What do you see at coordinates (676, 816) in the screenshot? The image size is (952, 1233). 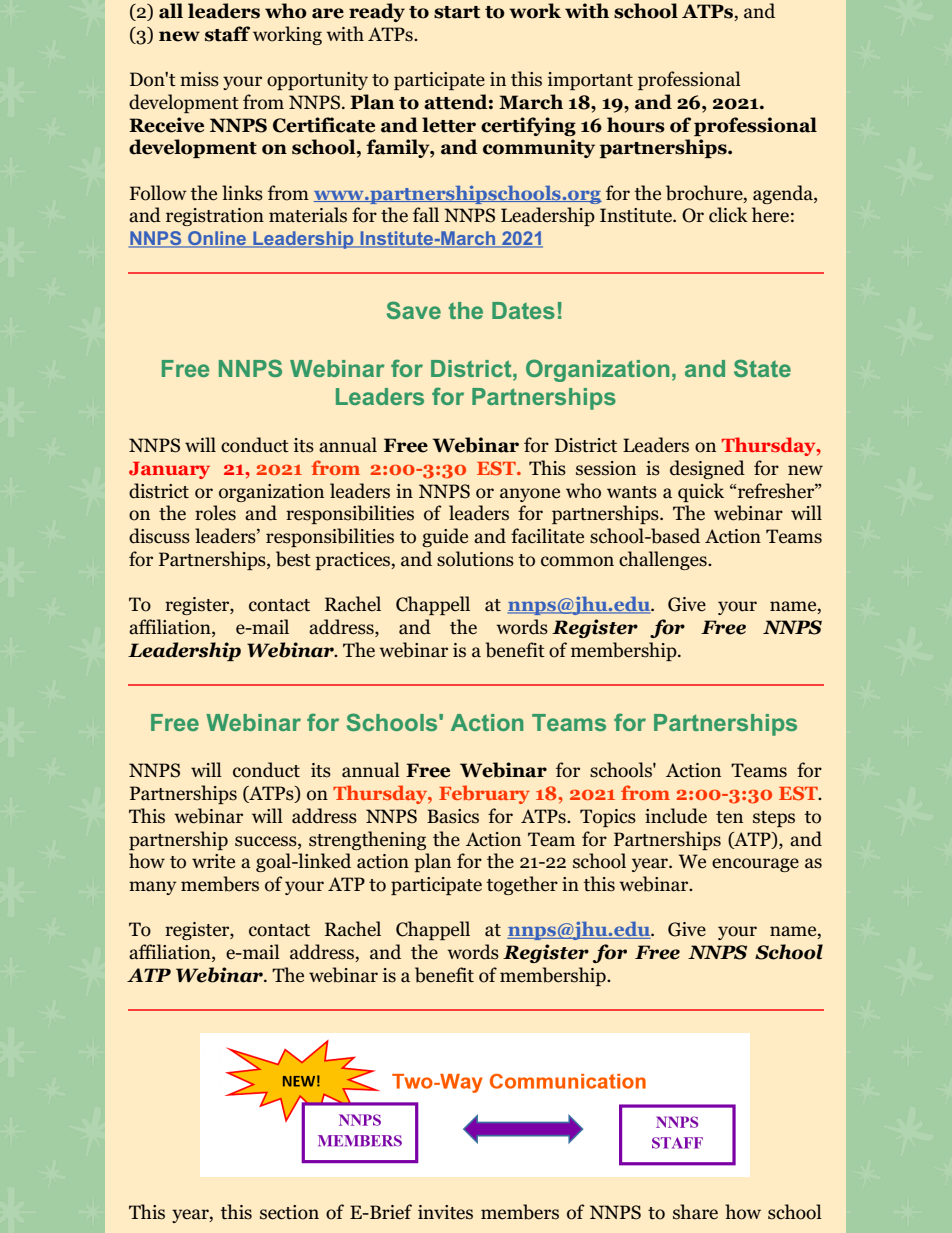 I see `include` at bounding box center [676, 816].
